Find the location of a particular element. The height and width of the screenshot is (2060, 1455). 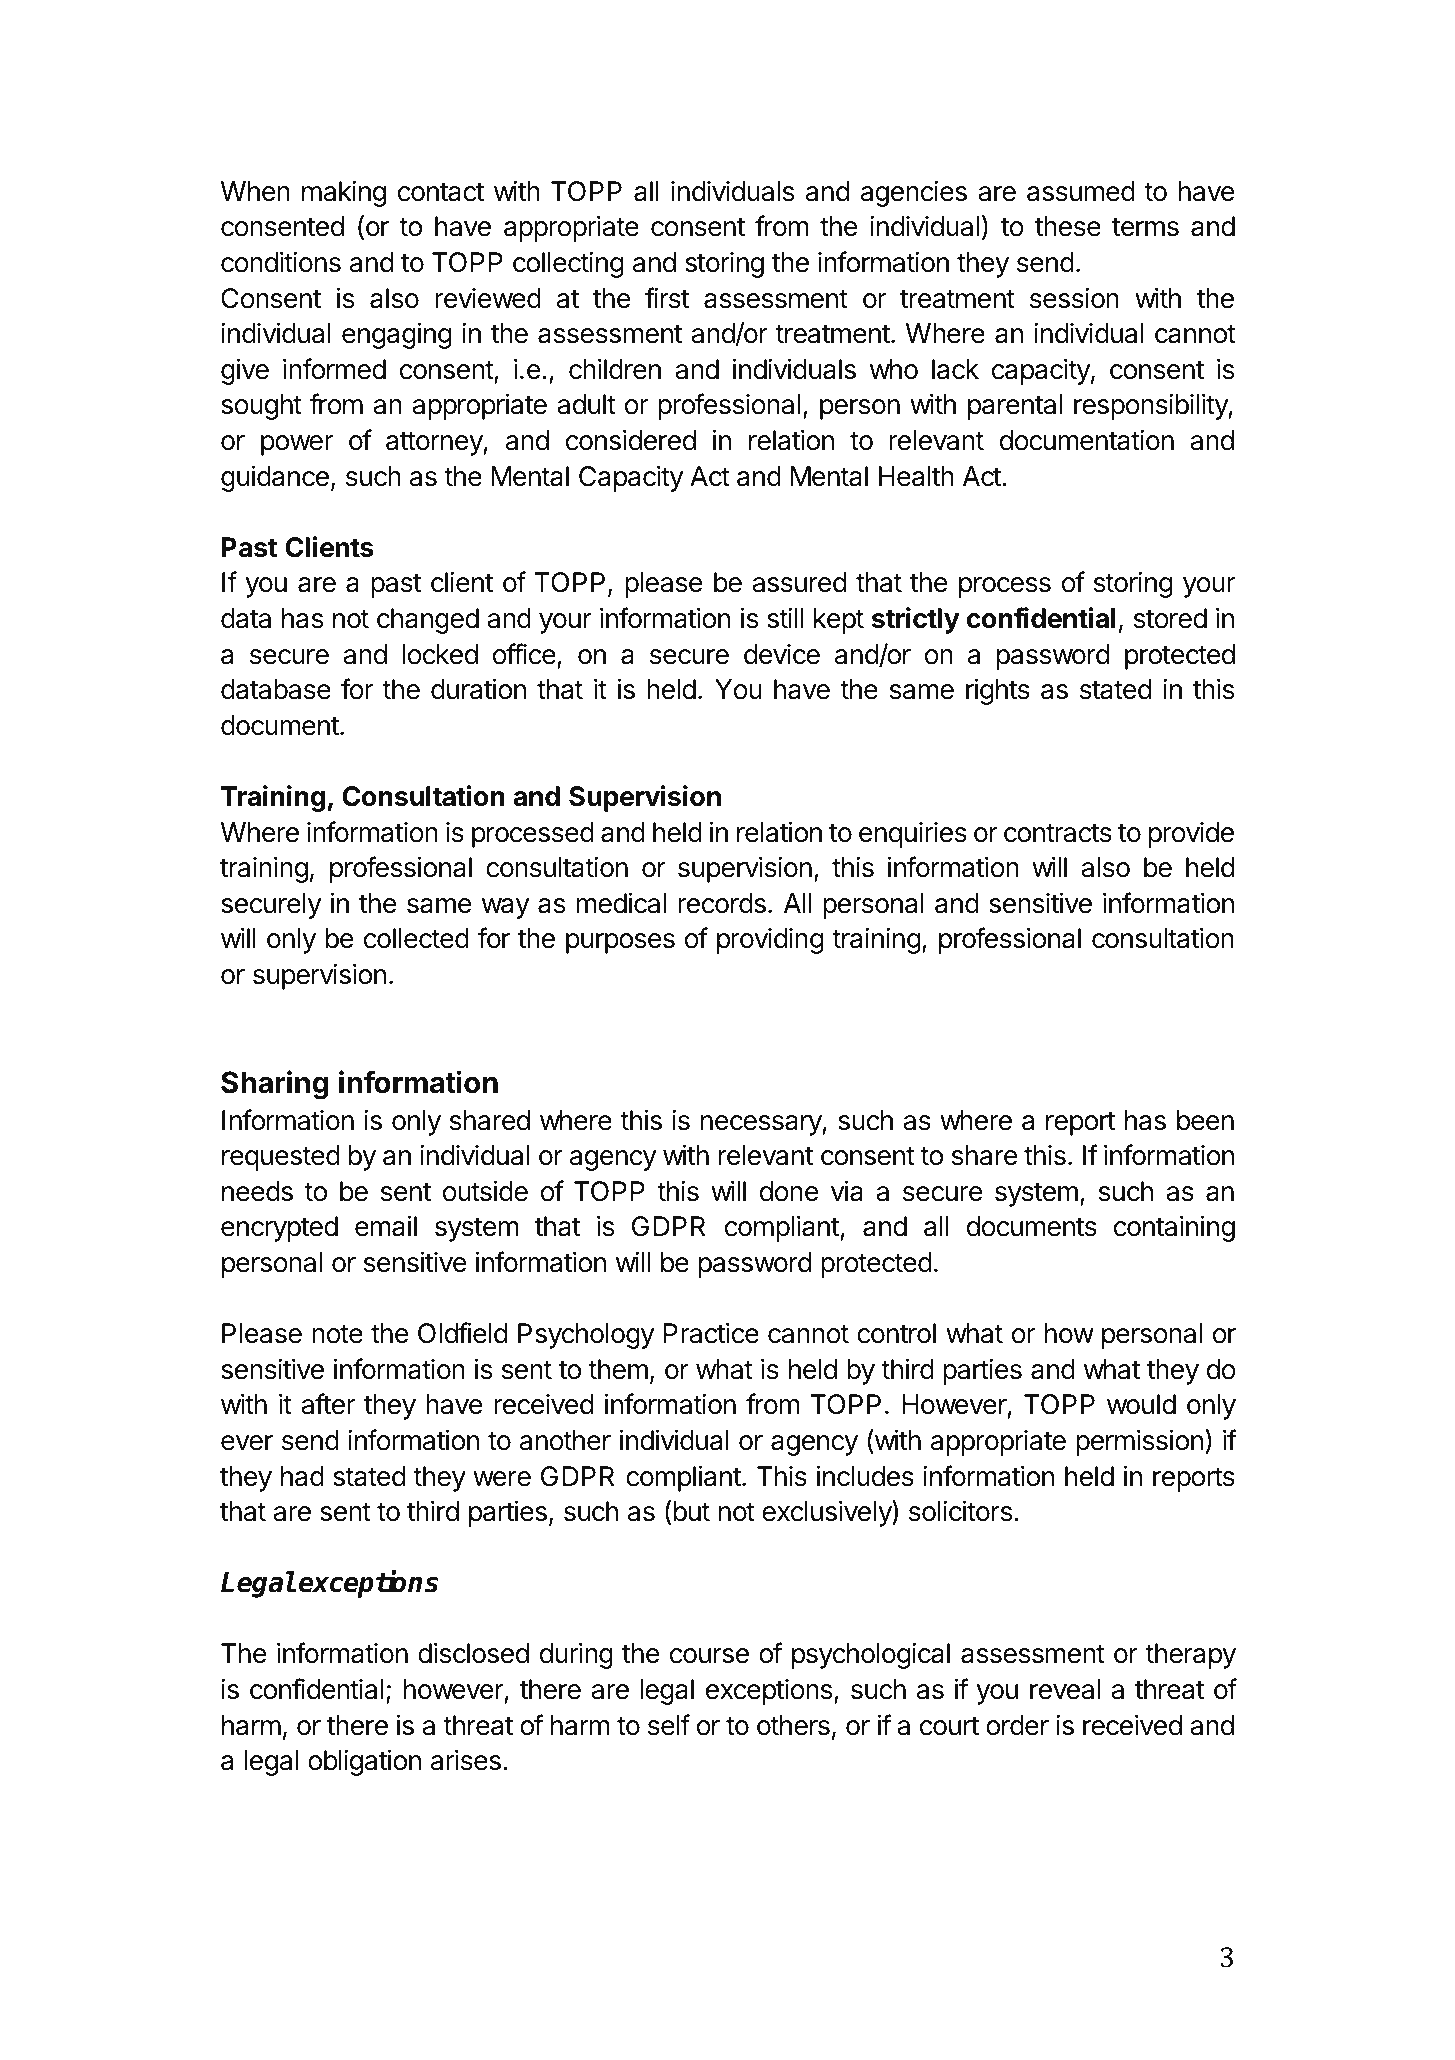

first is located at coordinates (667, 298).
